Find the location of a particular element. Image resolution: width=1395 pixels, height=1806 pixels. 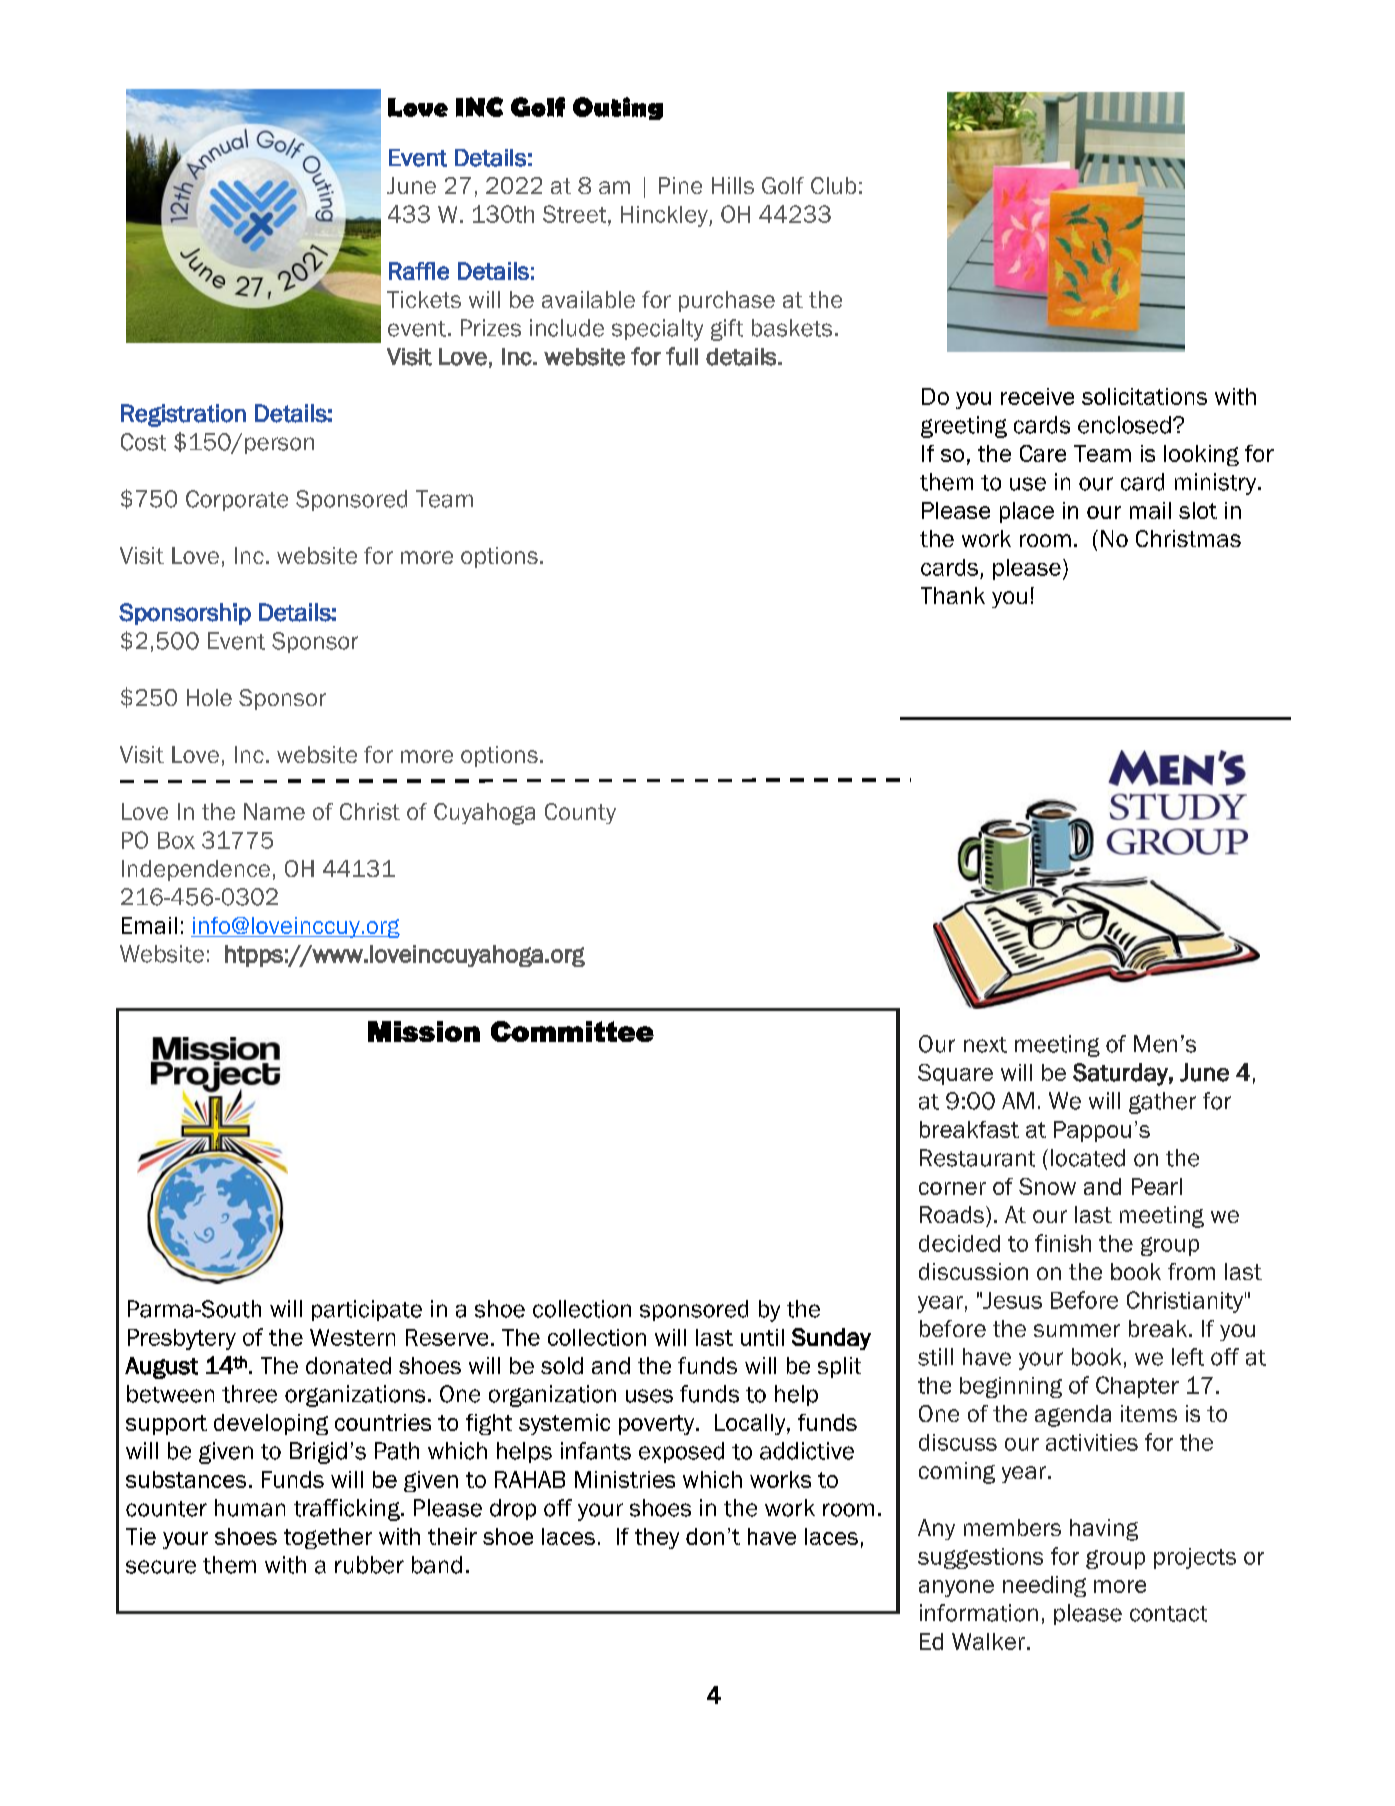

next is located at coordinates (985, 1045).
